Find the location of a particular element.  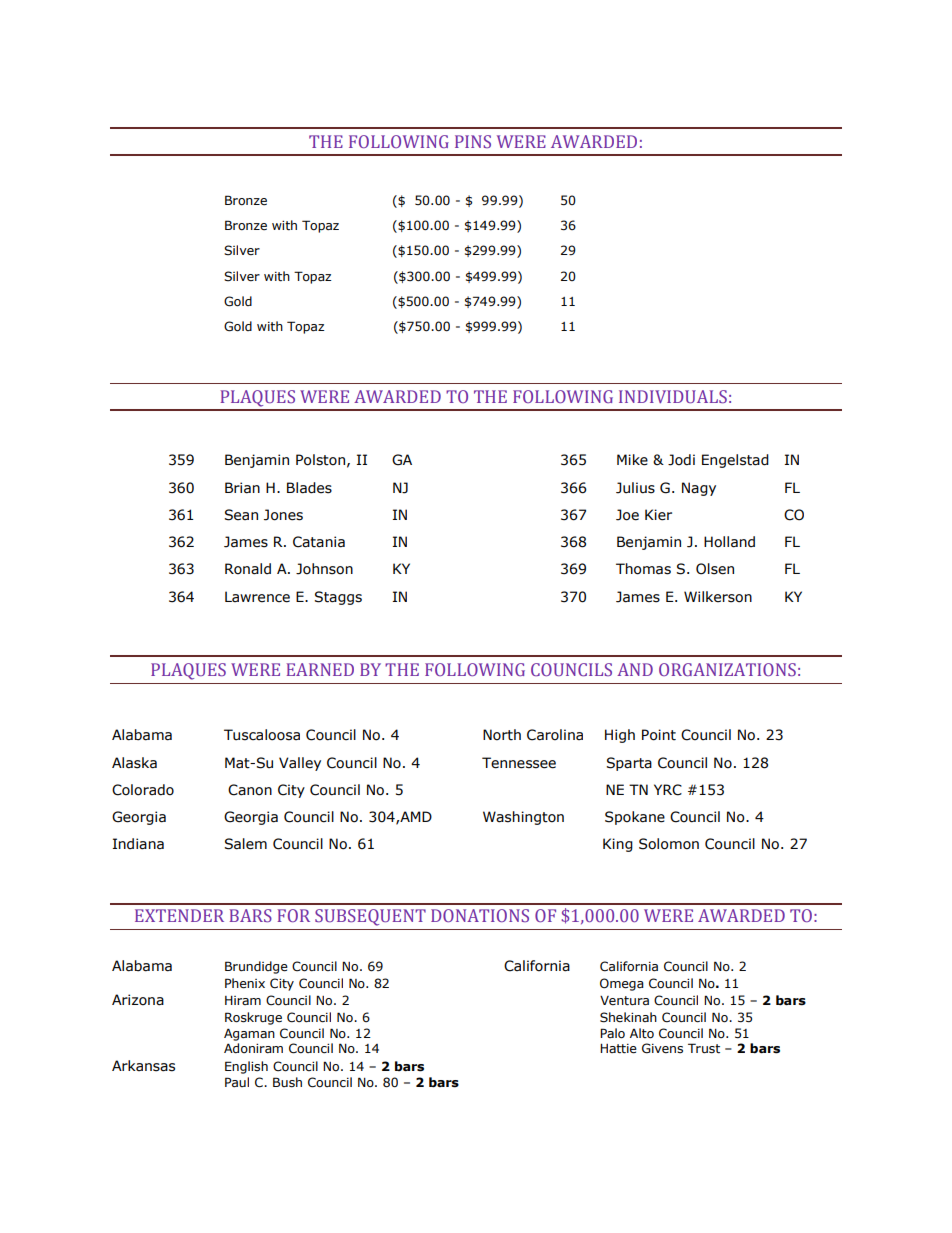

INDIVIDUALS is located at coordinates (673, 396).
